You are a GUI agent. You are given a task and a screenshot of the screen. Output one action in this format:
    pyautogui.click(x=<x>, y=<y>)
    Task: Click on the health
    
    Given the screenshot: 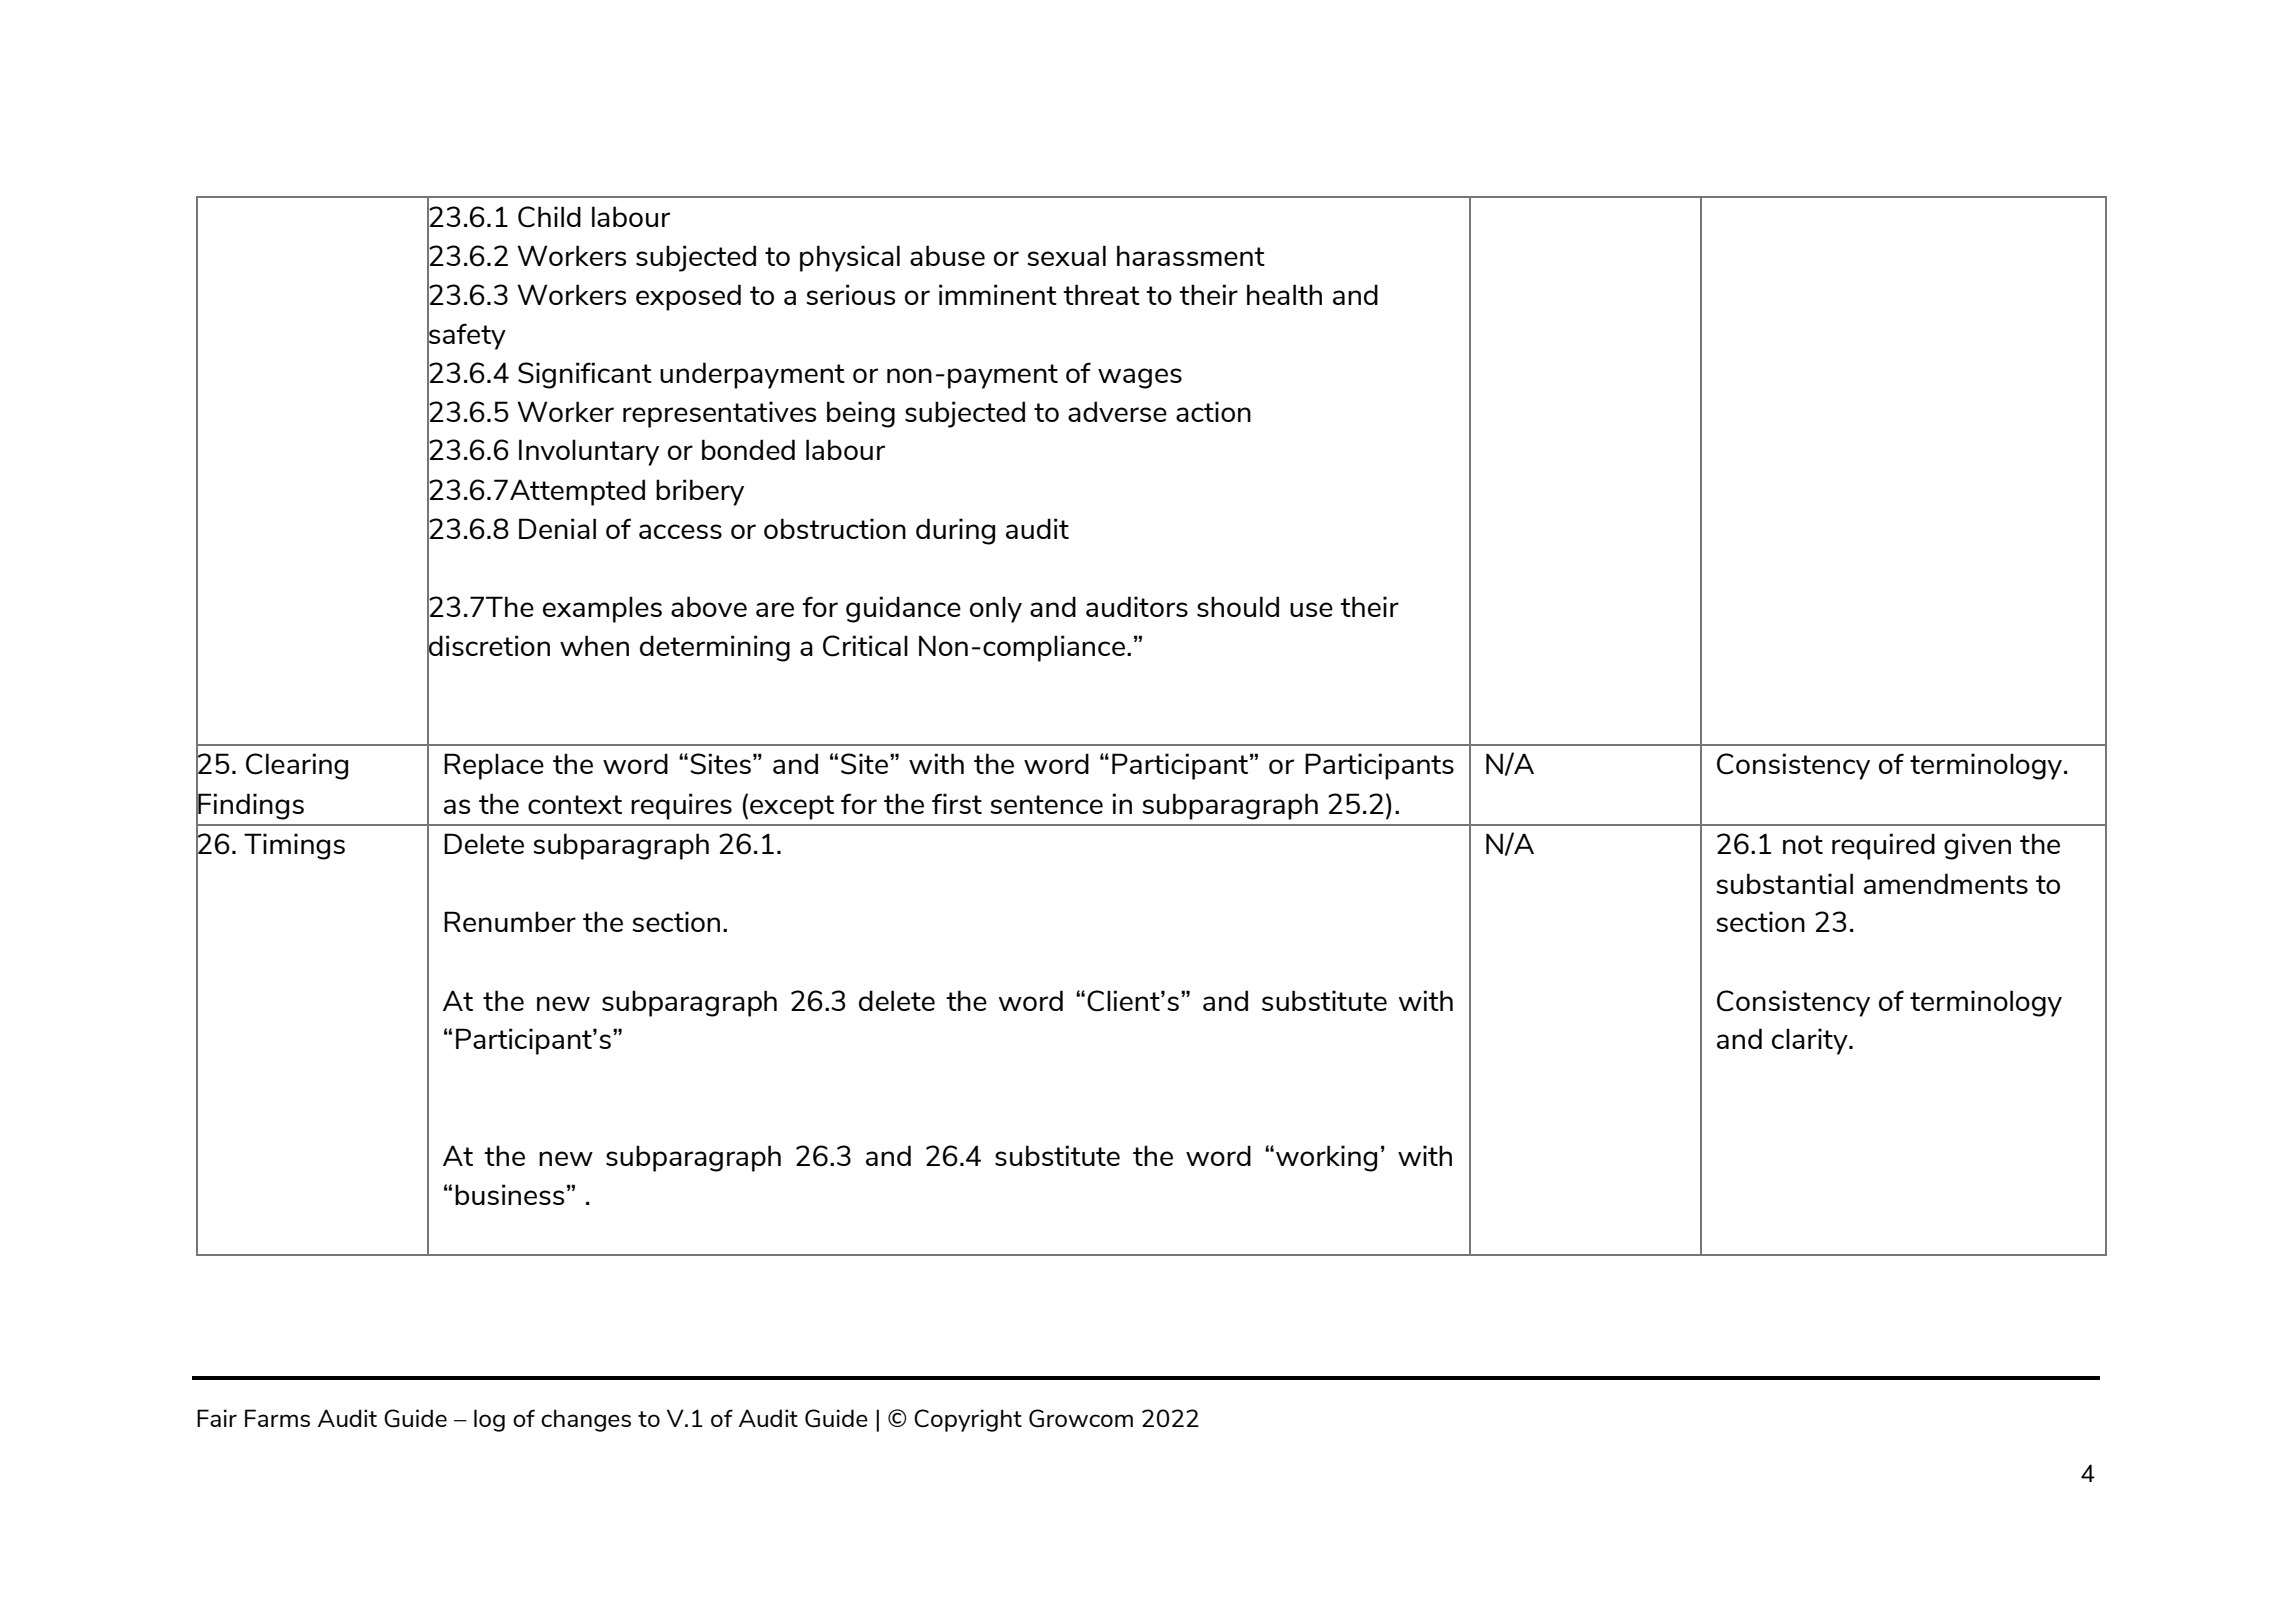 What is the action you would take?
    pyautogui.click(x=1284, y=294)
